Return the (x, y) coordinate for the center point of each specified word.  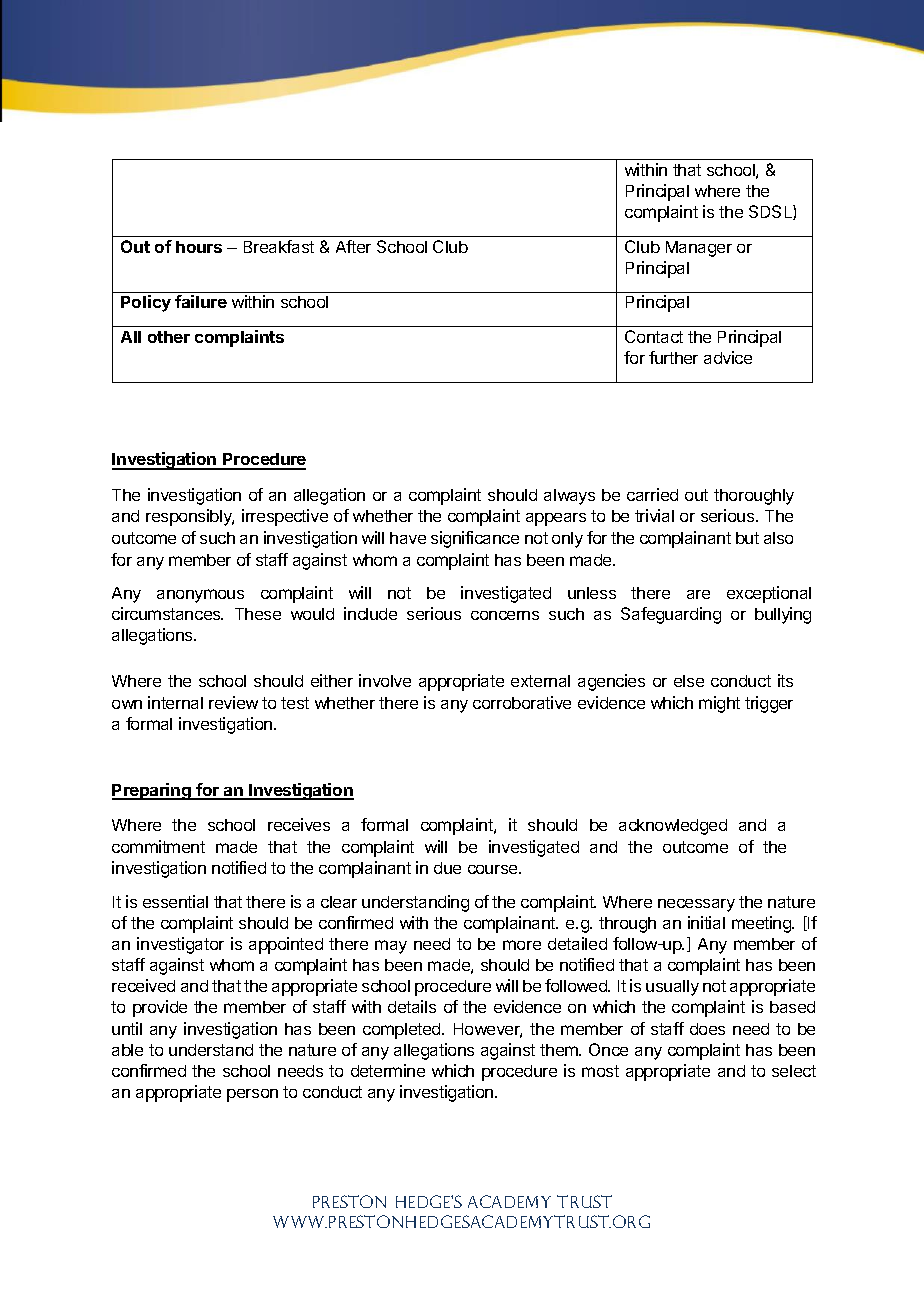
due (447, 868)
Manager (699, 249)
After (353, 246)
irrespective (285, 517)
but (747, 538)
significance (475, 539)
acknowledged (673, 827)
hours (199, 247)
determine (388, 1070)
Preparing (152, 791)
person (252, 1095)
